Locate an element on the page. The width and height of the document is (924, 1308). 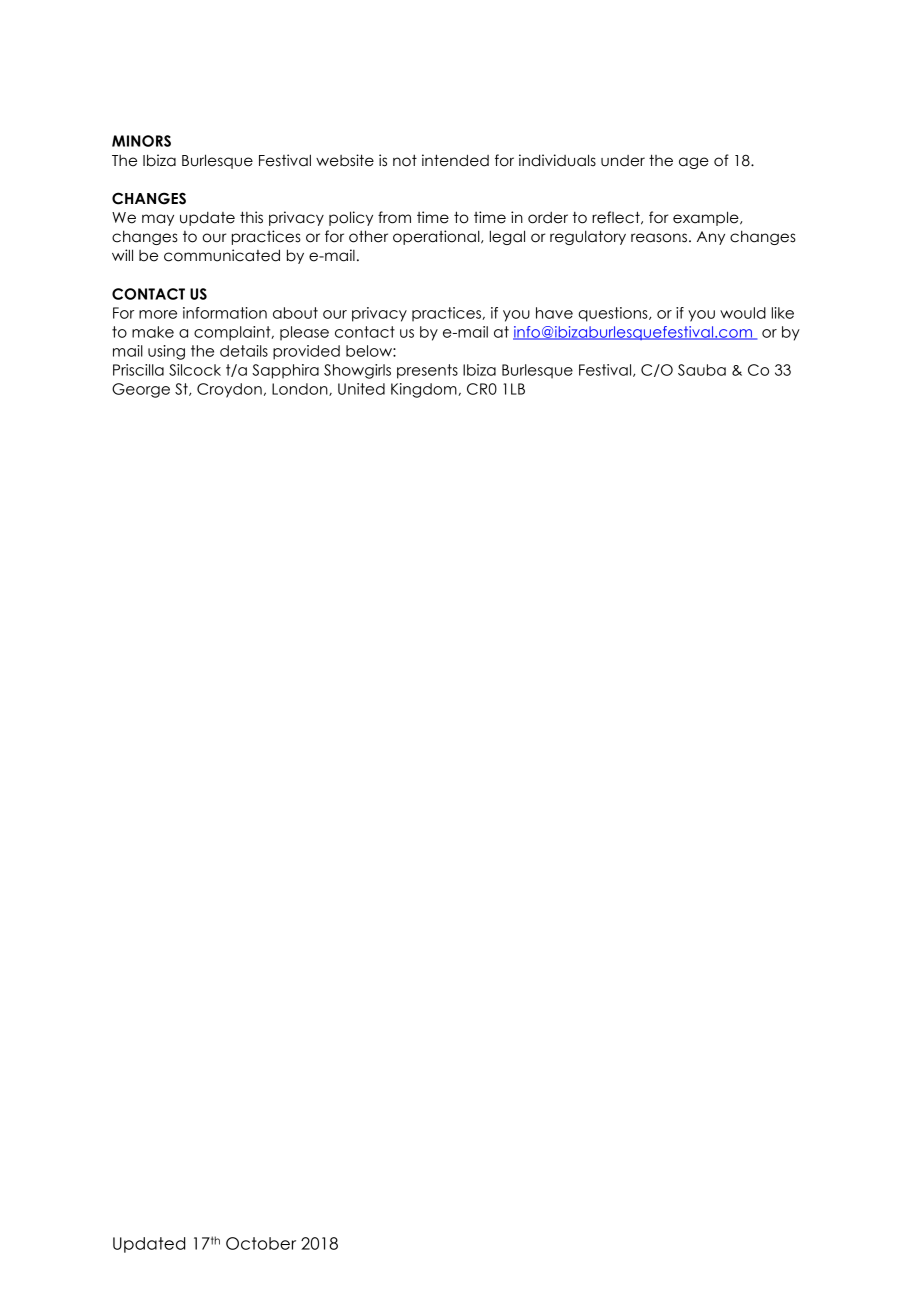
would is located at coordinates (743, 313).
